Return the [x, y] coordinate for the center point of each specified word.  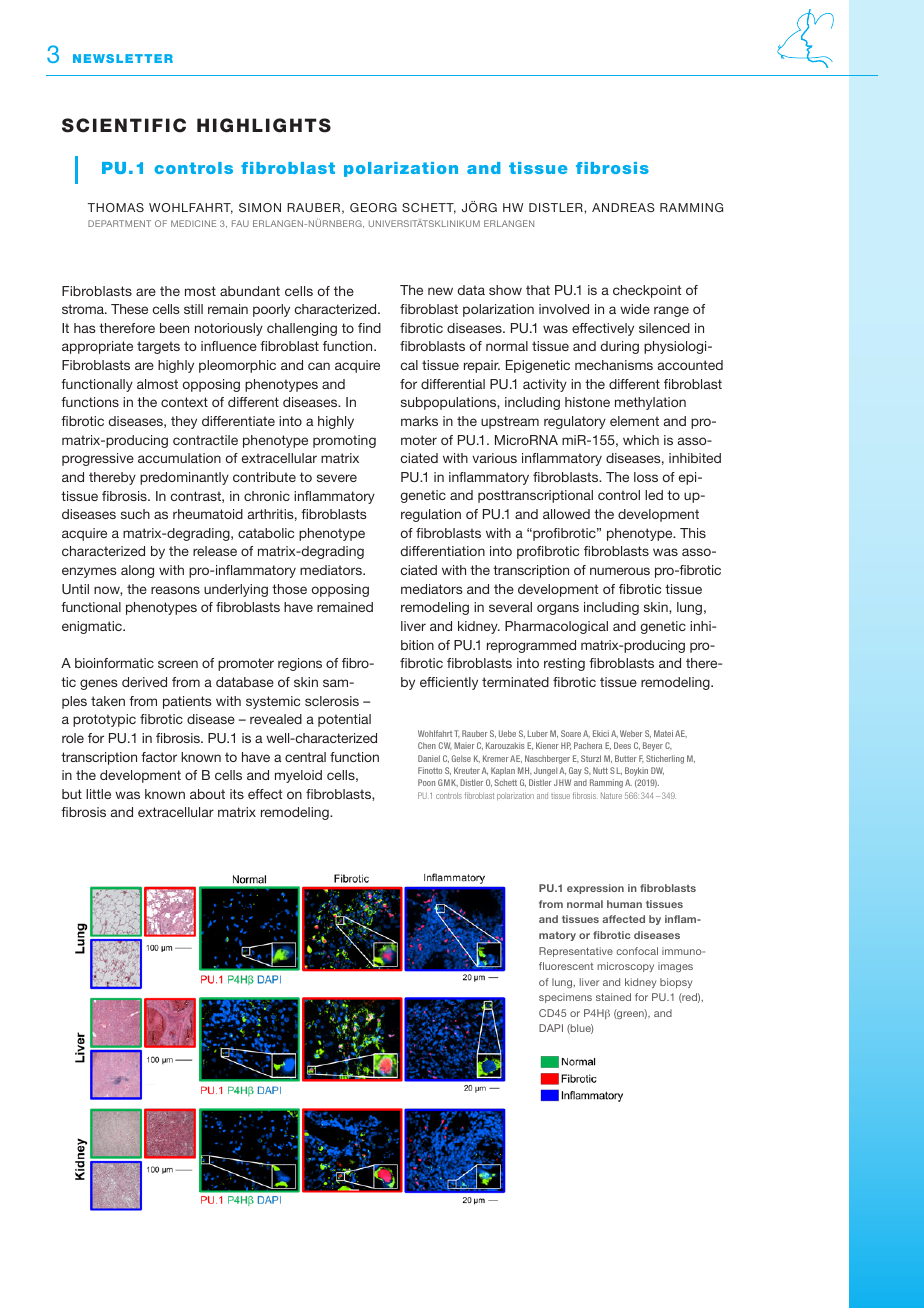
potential [344, 720]
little [98, 794]
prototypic [104, 720]
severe [337, 478]
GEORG [373, 207]
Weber [631, 733]
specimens [565, 998]
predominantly [184, 478]
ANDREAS [623, 207]
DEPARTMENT [119, 223]
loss [646, 477]
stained [613, 997]
